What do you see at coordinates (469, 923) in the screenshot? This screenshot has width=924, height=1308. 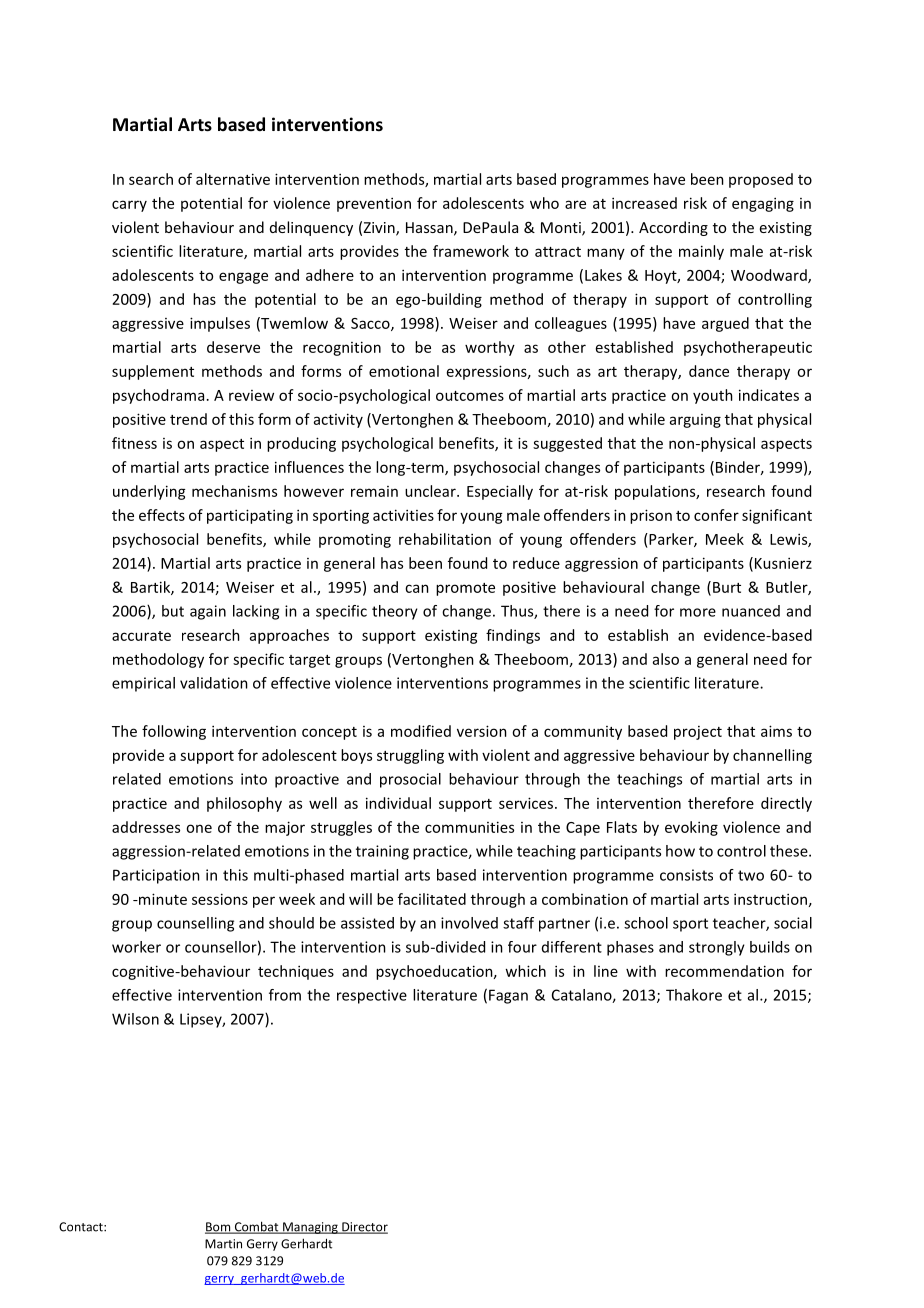 I see `involved` at bounding box center [469, 923].
